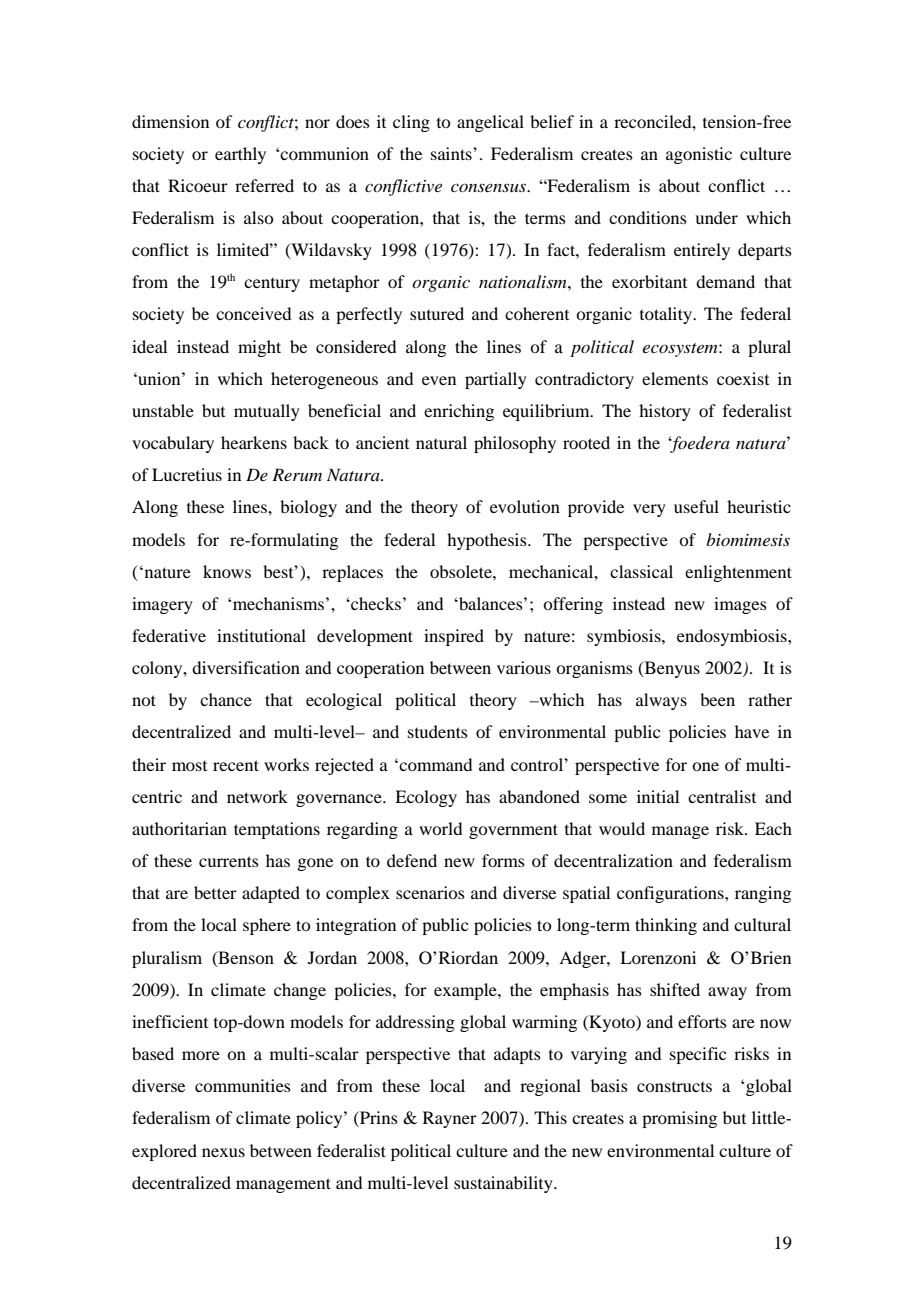  What do you see at coordinates (452, 153) in the image?
I see `saints` at bounding box center [452, 153].
